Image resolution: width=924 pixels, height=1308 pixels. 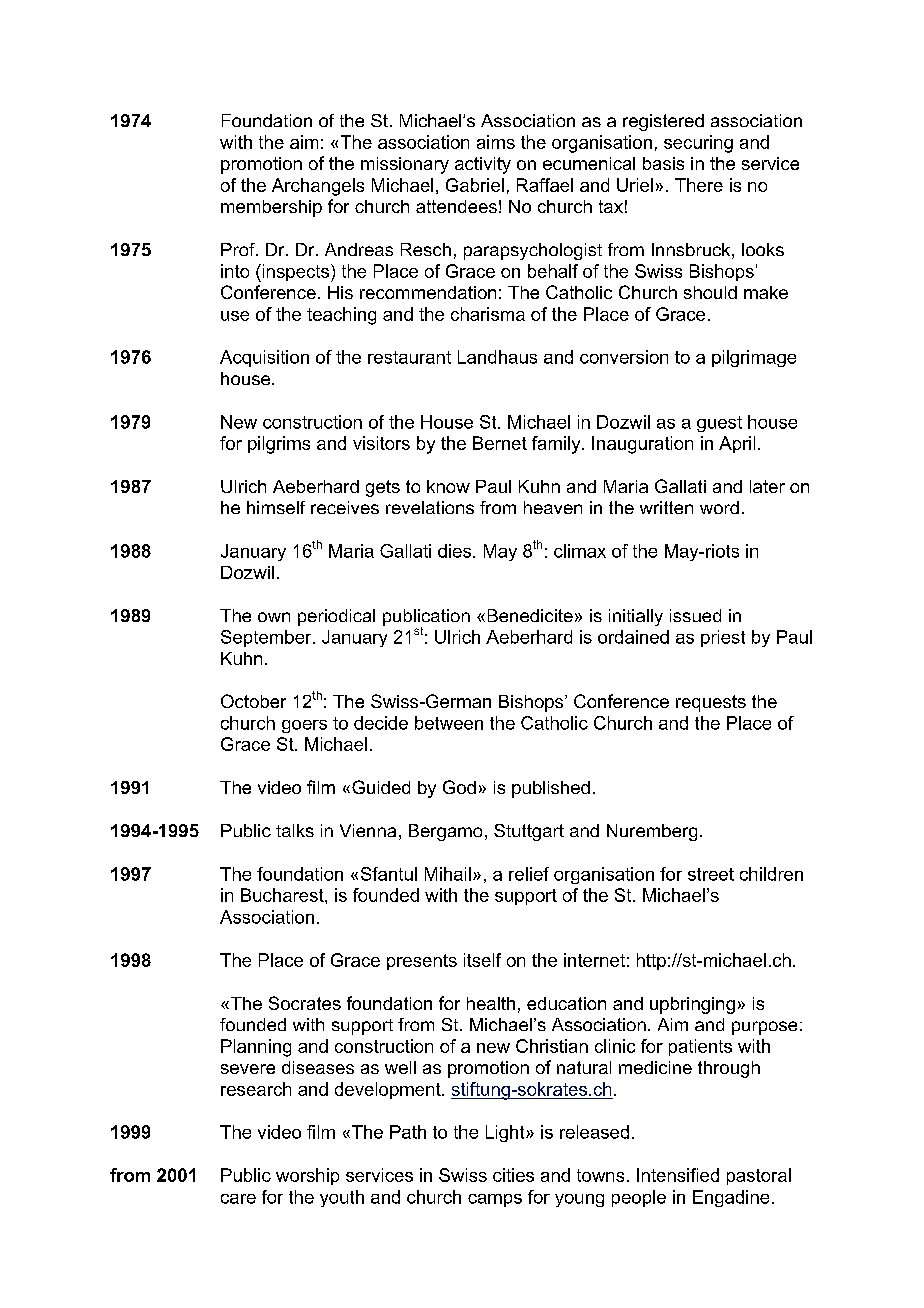 I want to click on Stuttgart, so click(x=529, y=832).
